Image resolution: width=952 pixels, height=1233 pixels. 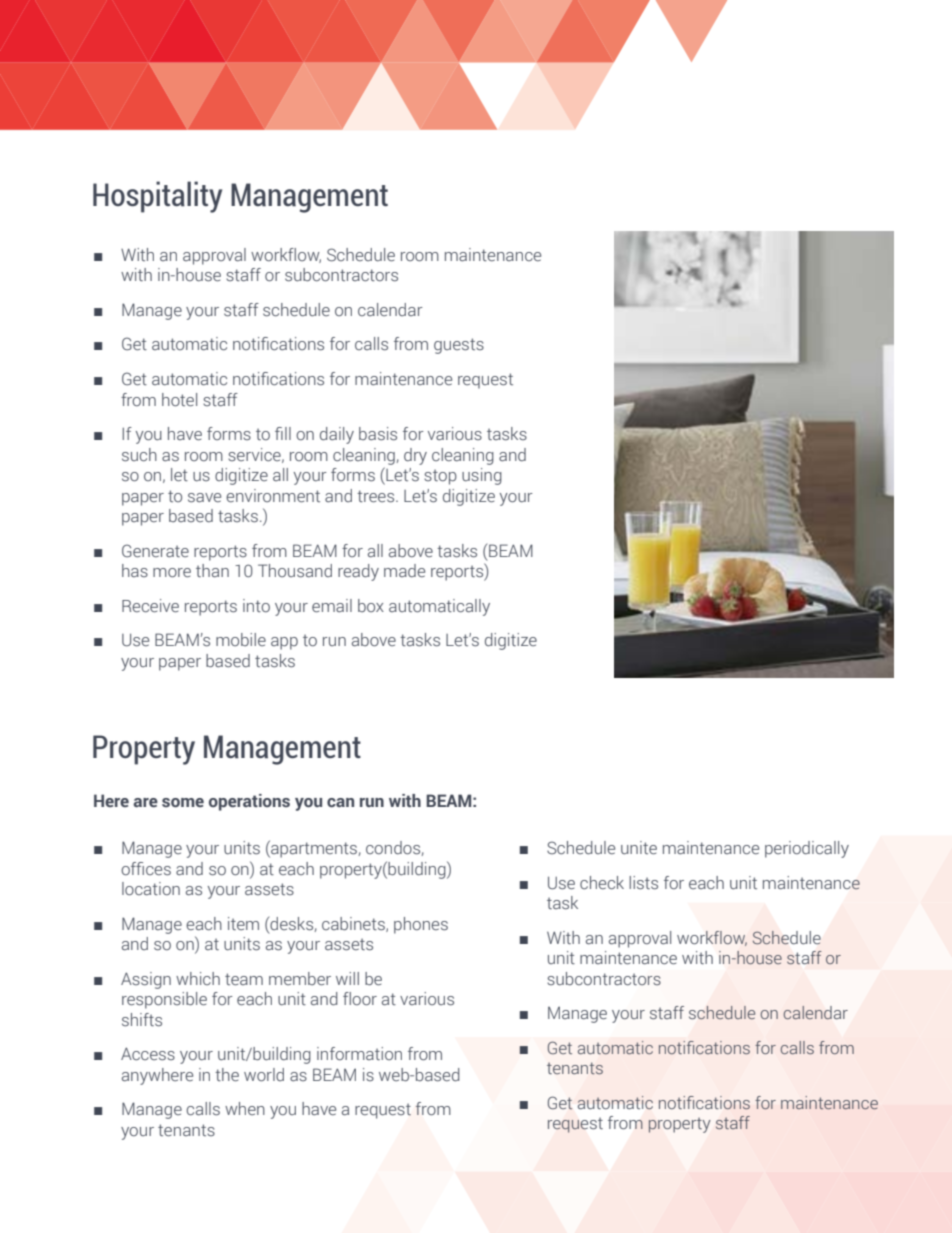 I want to click on the, so click(x=227, y=1075).
